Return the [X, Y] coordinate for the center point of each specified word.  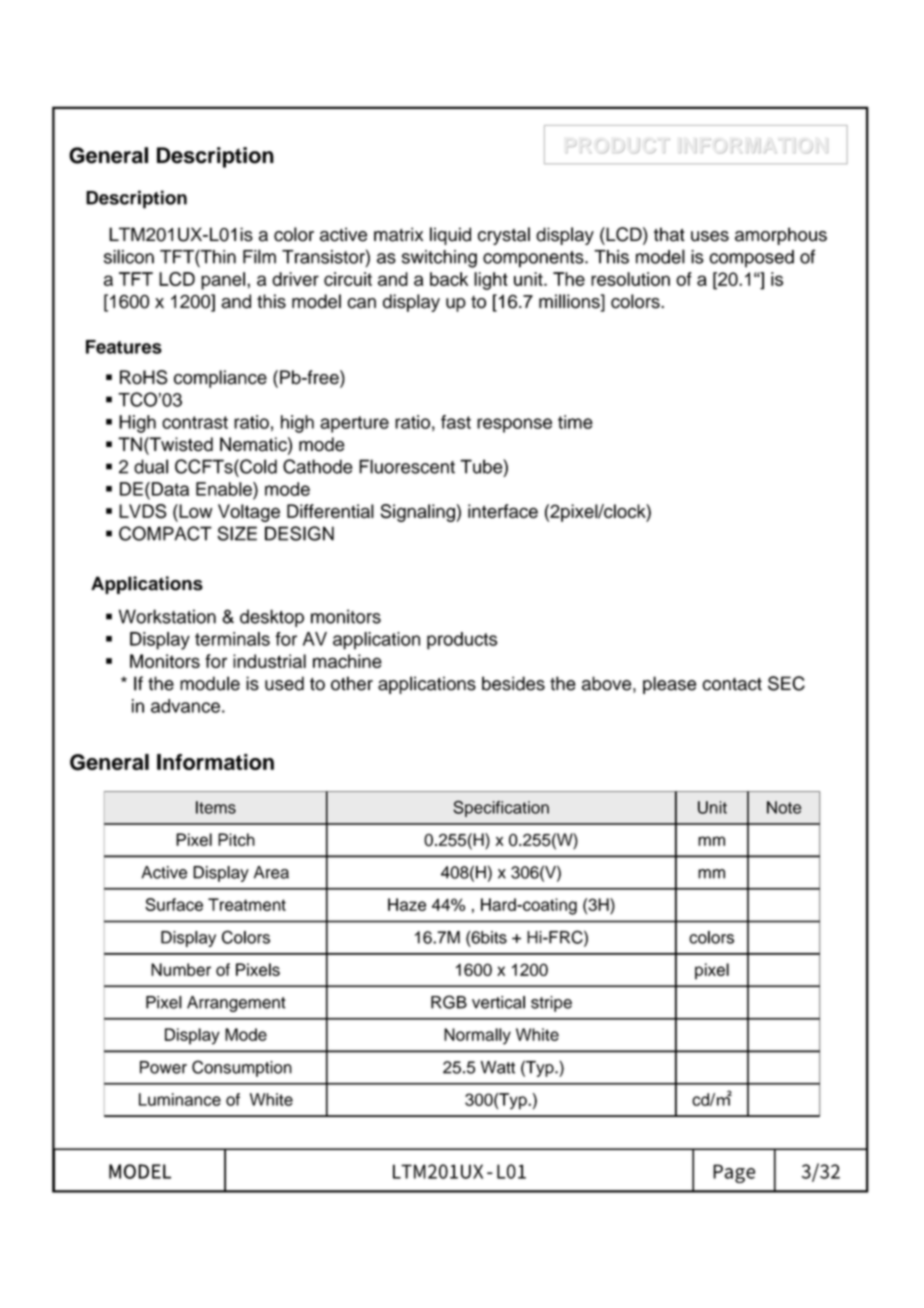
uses [710, 236]
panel [223, 281]
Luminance [180, 1099]
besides [513, 683]
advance [185, 706]
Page [734, 1173]
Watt [498, 1067]
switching [439, 259]
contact [732, 684]
